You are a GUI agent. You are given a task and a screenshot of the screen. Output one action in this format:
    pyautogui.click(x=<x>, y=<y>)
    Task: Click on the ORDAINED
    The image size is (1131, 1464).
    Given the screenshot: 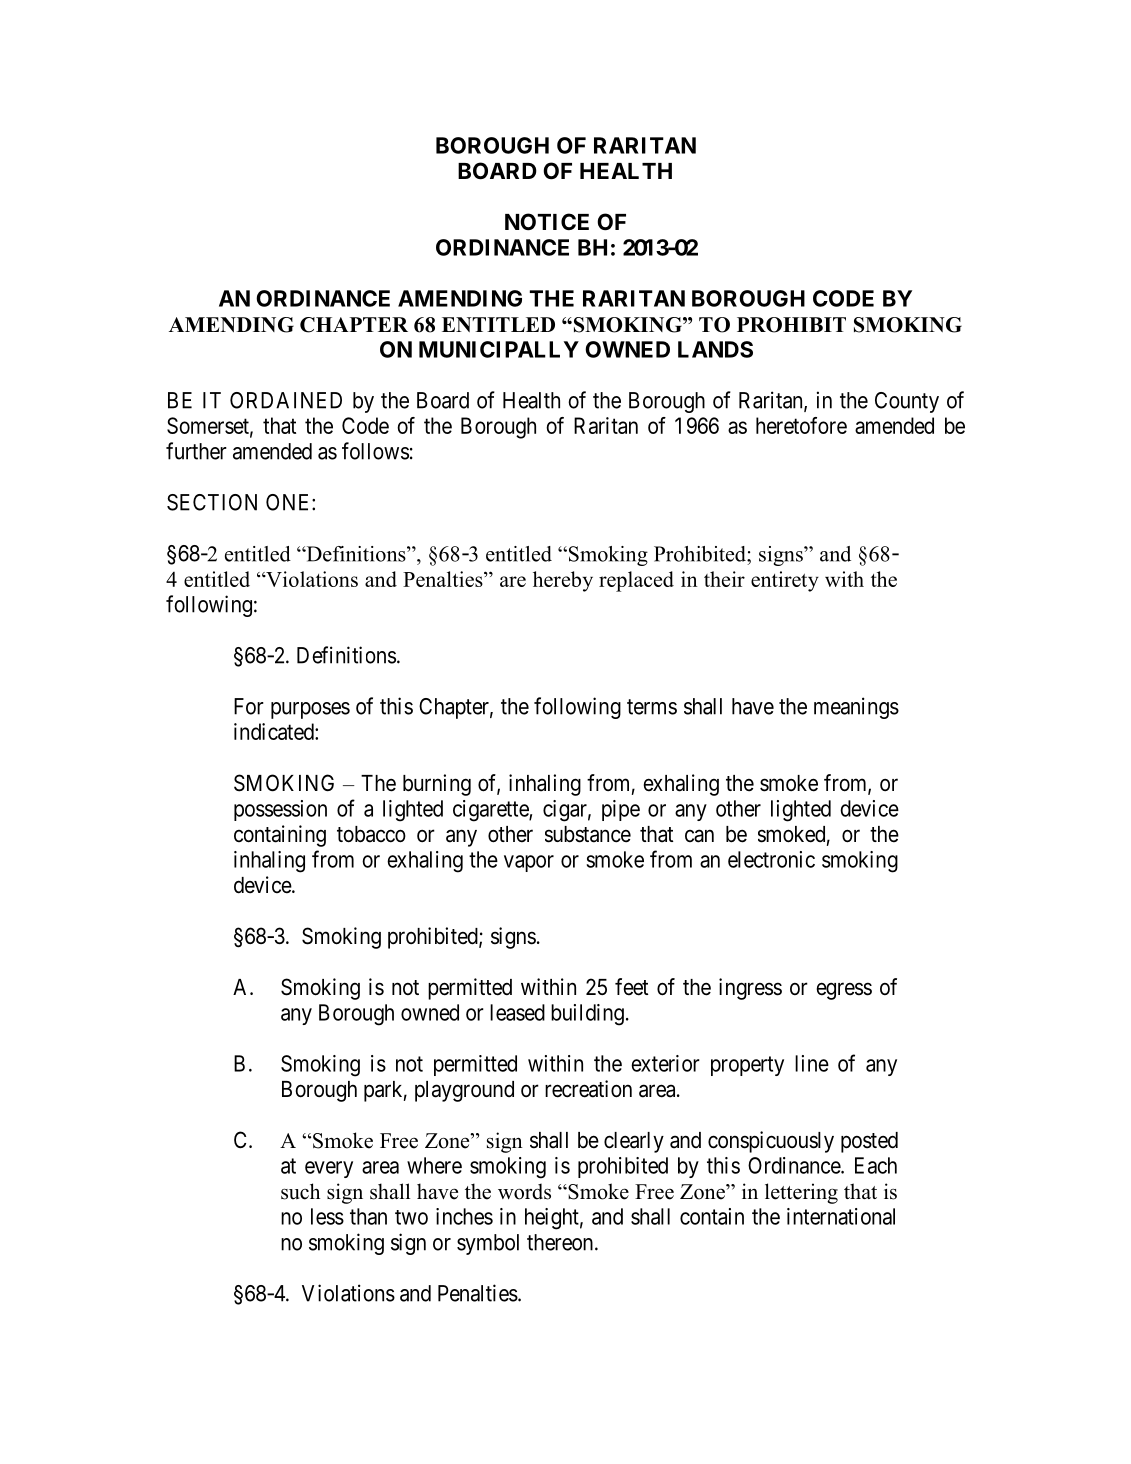 What is the action you would take?
    pyautogui.click(x=286, y=400)
